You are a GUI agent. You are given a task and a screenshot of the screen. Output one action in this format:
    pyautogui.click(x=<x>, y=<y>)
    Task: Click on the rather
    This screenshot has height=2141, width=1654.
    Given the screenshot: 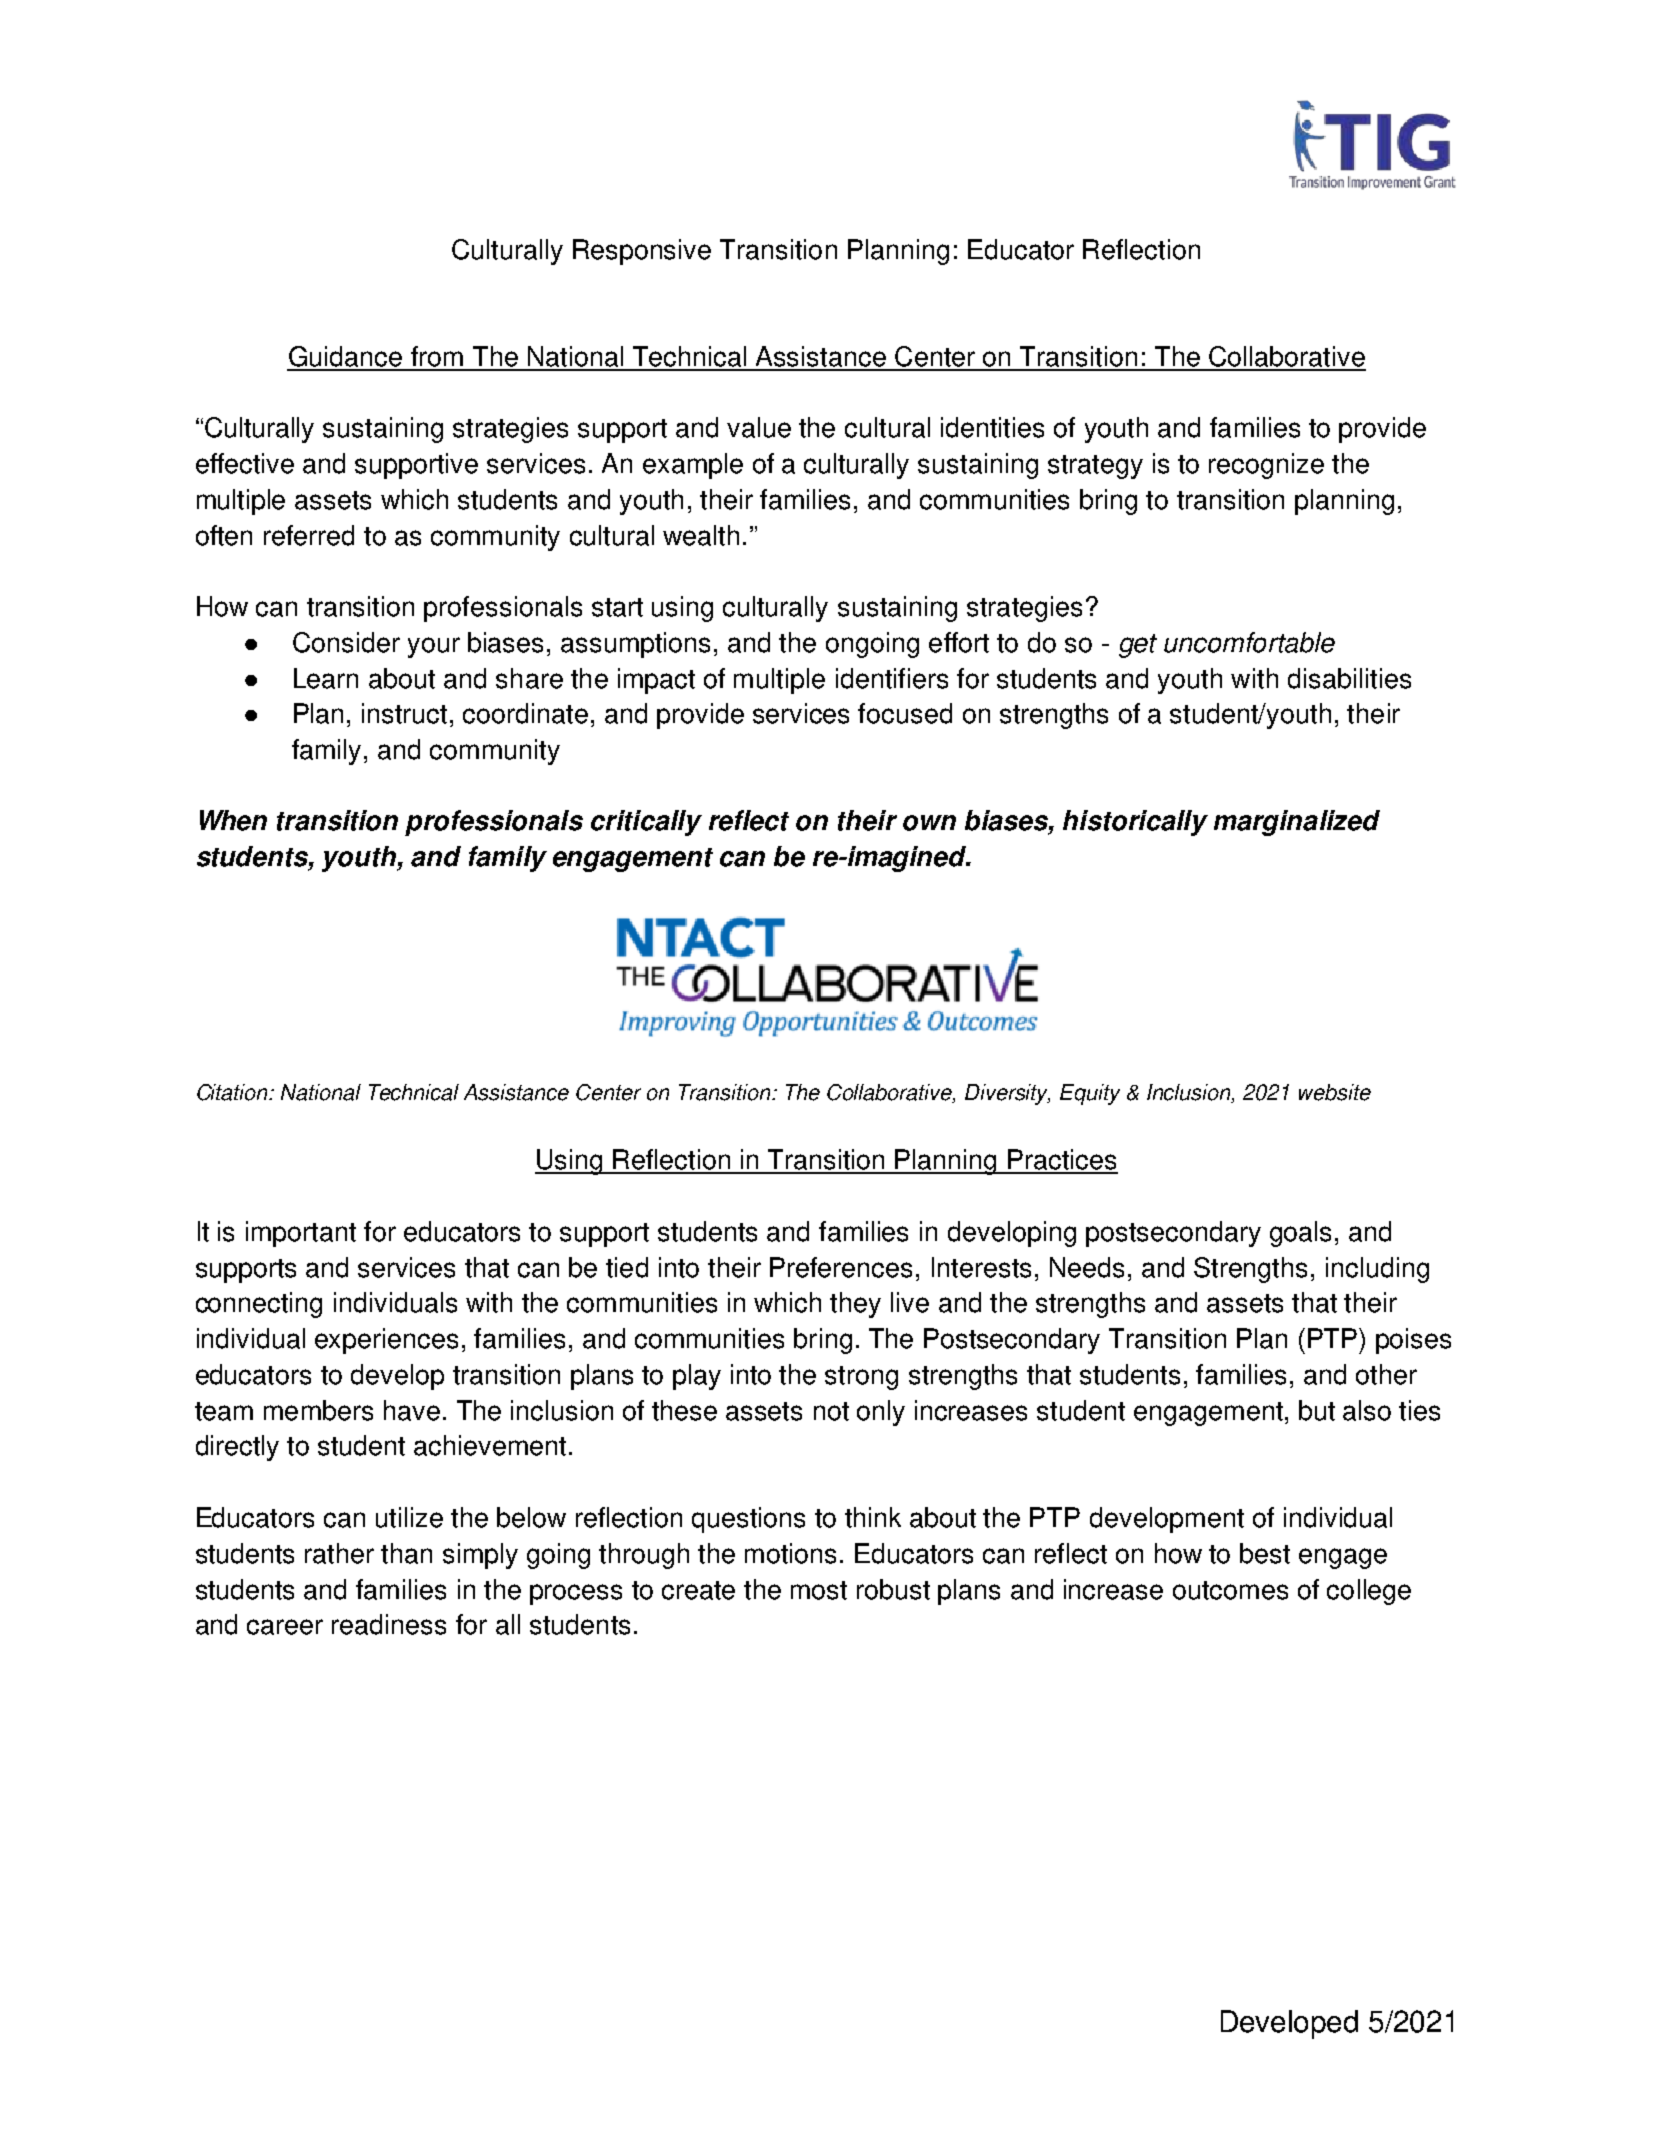 What is the action you would take?
    pyautogui.click(x=339, y=1553)
